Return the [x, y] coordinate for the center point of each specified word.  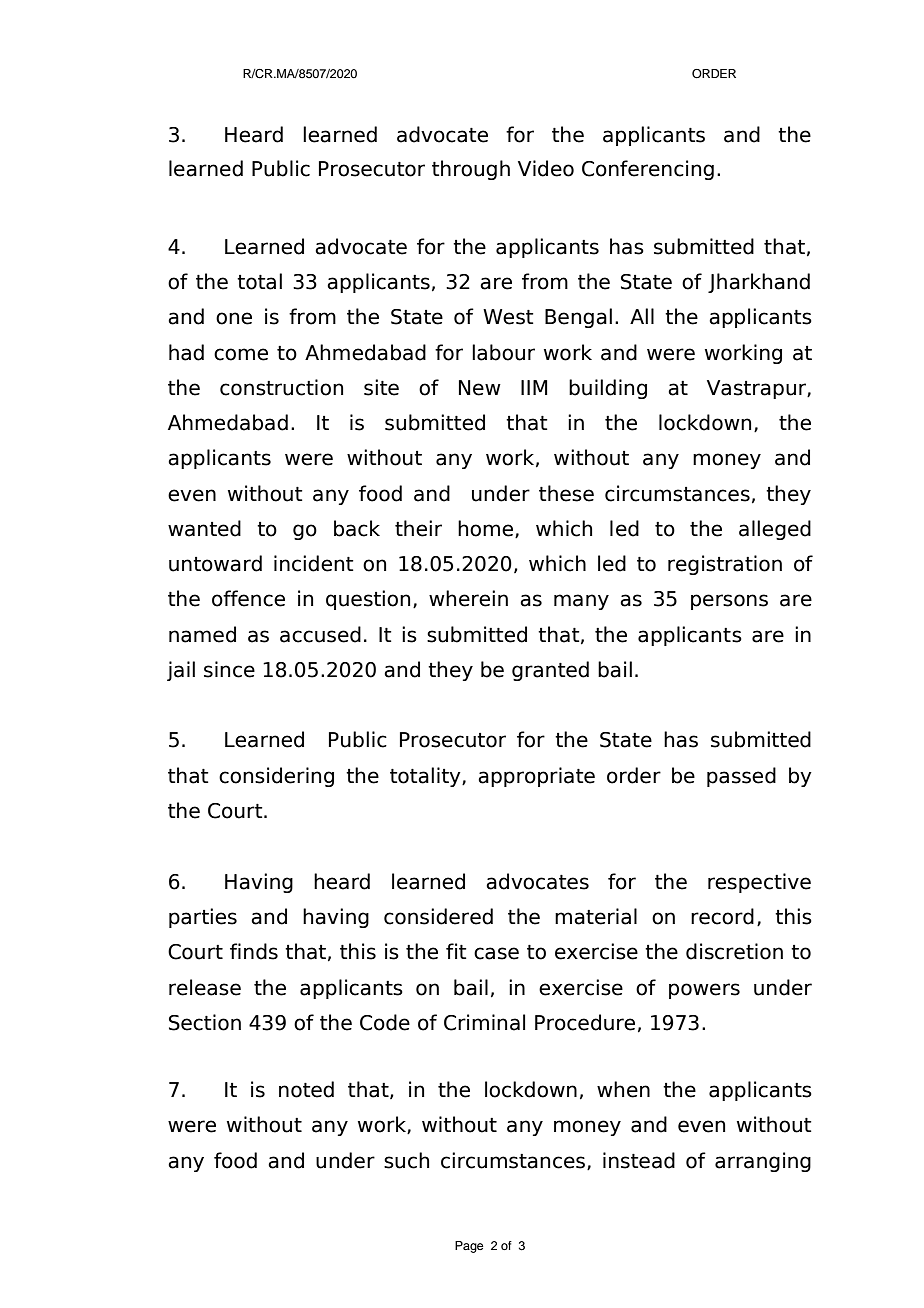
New [480, 388]
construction [281, 387]
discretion [734, 951]
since [229, 669]
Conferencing [648, 170]
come [241, 354]
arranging [763, 1162]
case [496, 953]
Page [469, 1247]
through [471, 170]
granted [550, 671]
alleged [775, 530]
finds [254, 951]
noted [306, 1089]
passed [741, 777]
